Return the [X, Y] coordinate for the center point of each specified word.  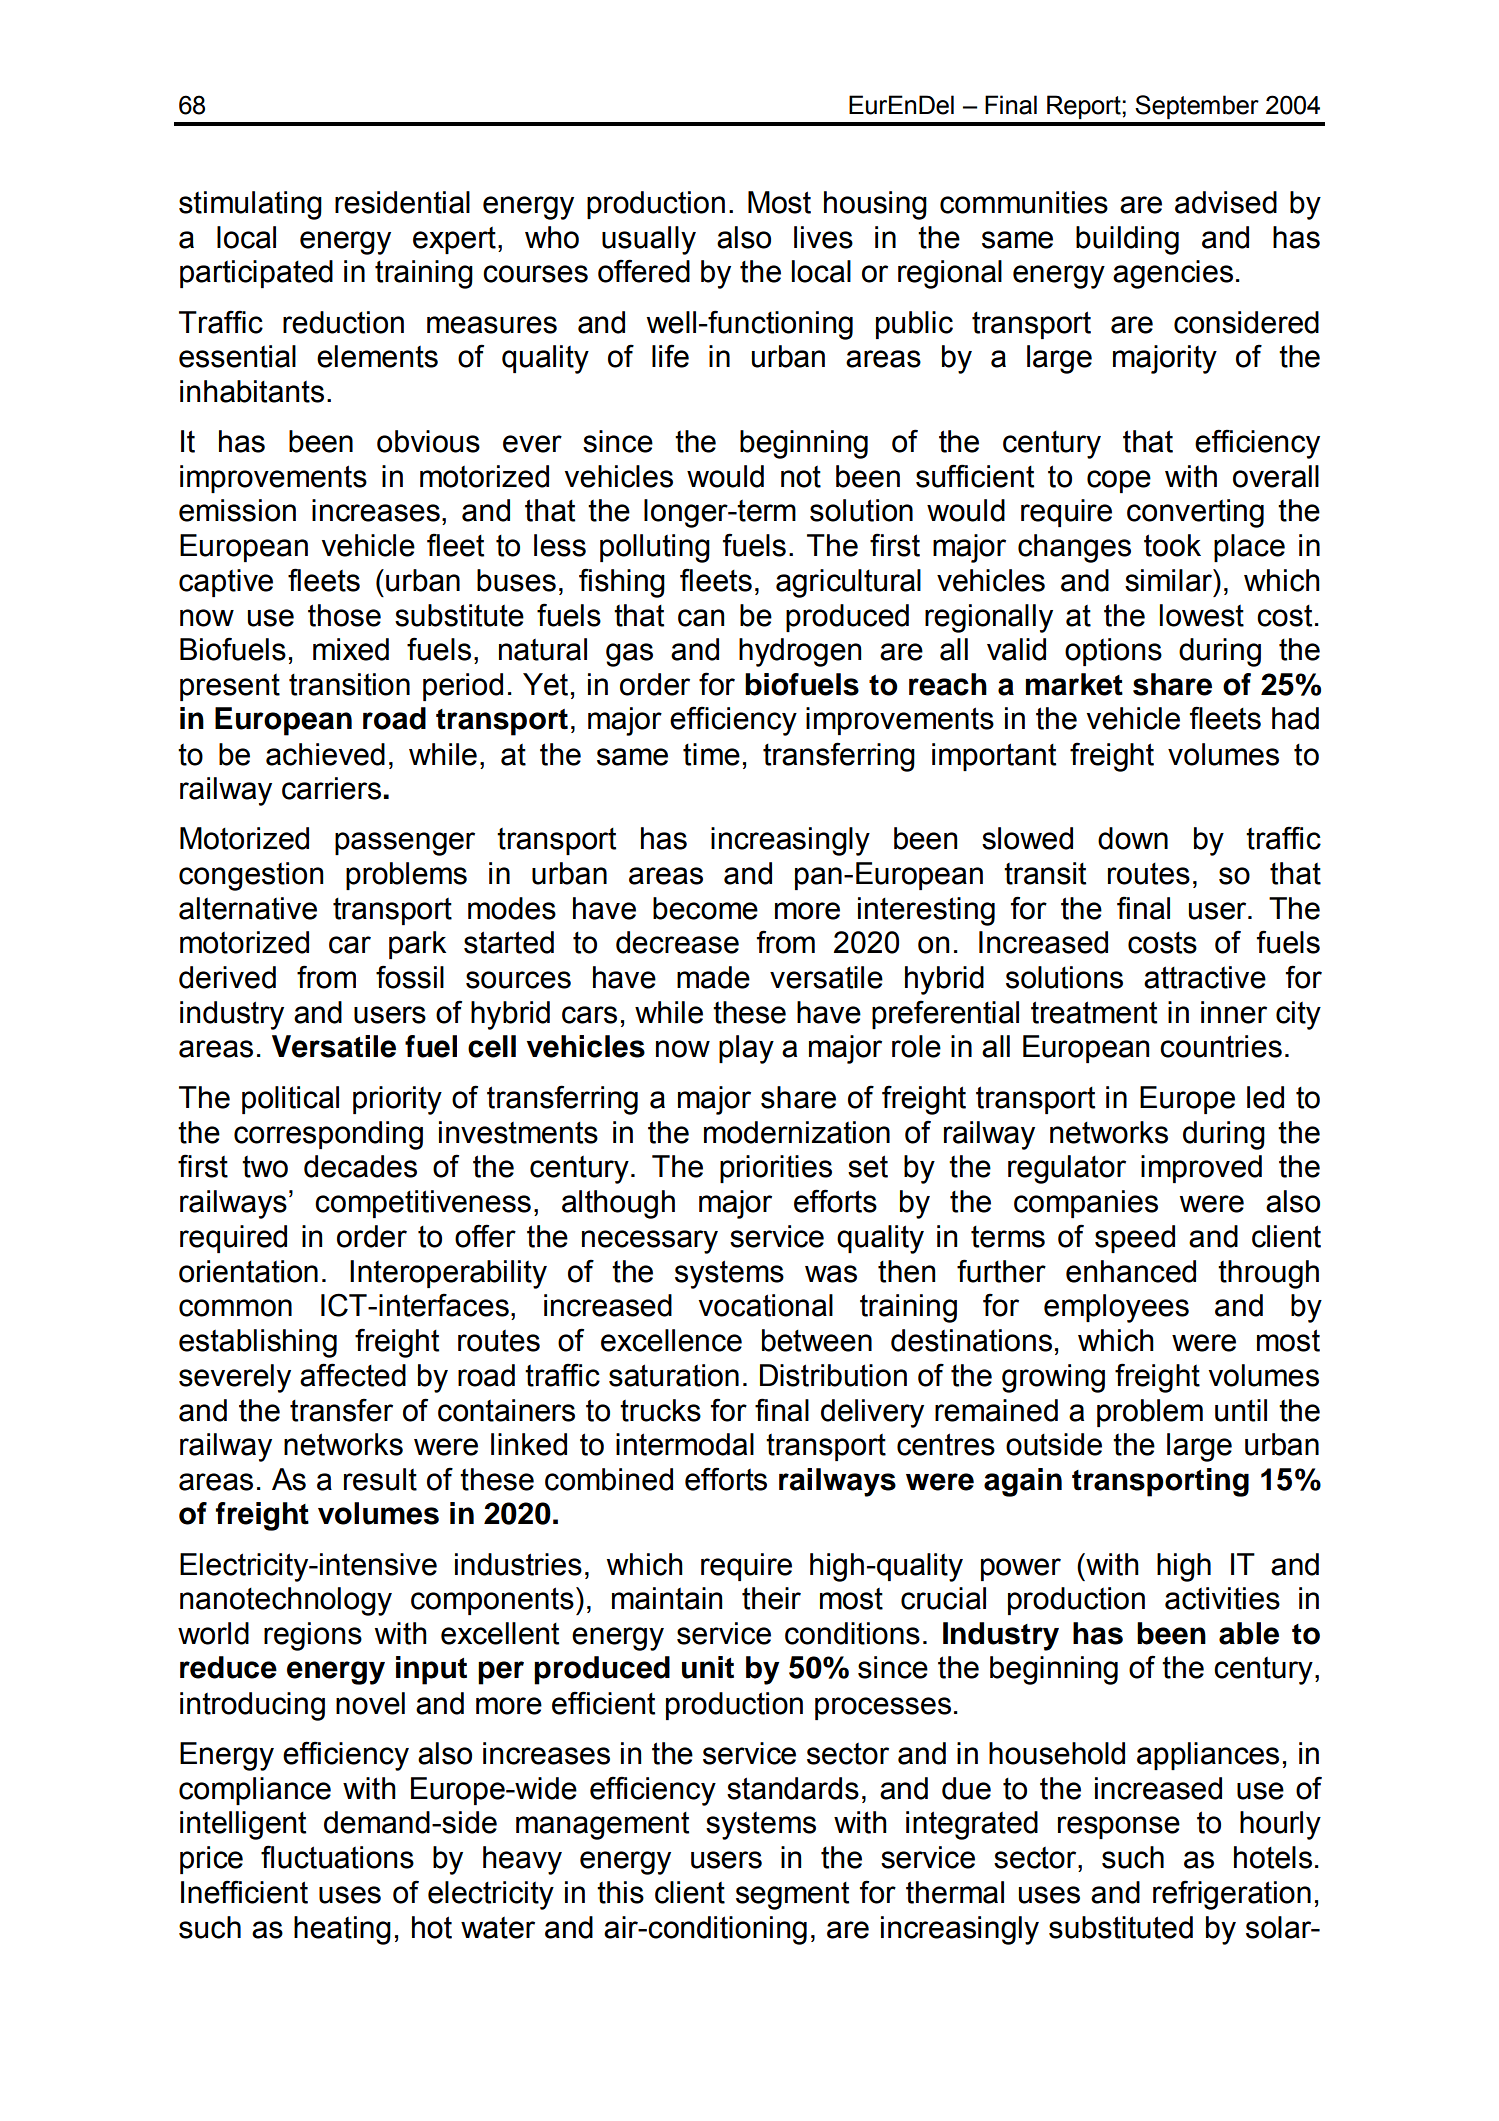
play [746, 1049]
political [290, 1100]
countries [1221, 1046]
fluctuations [337, 1857]
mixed [351, 649]
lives [823, 237]
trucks [660, 1410]
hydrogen [800, 652]
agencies [1173, 274]
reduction [343, 322]
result [380, 1479]
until [1241, 1410]
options [1113, 652]
